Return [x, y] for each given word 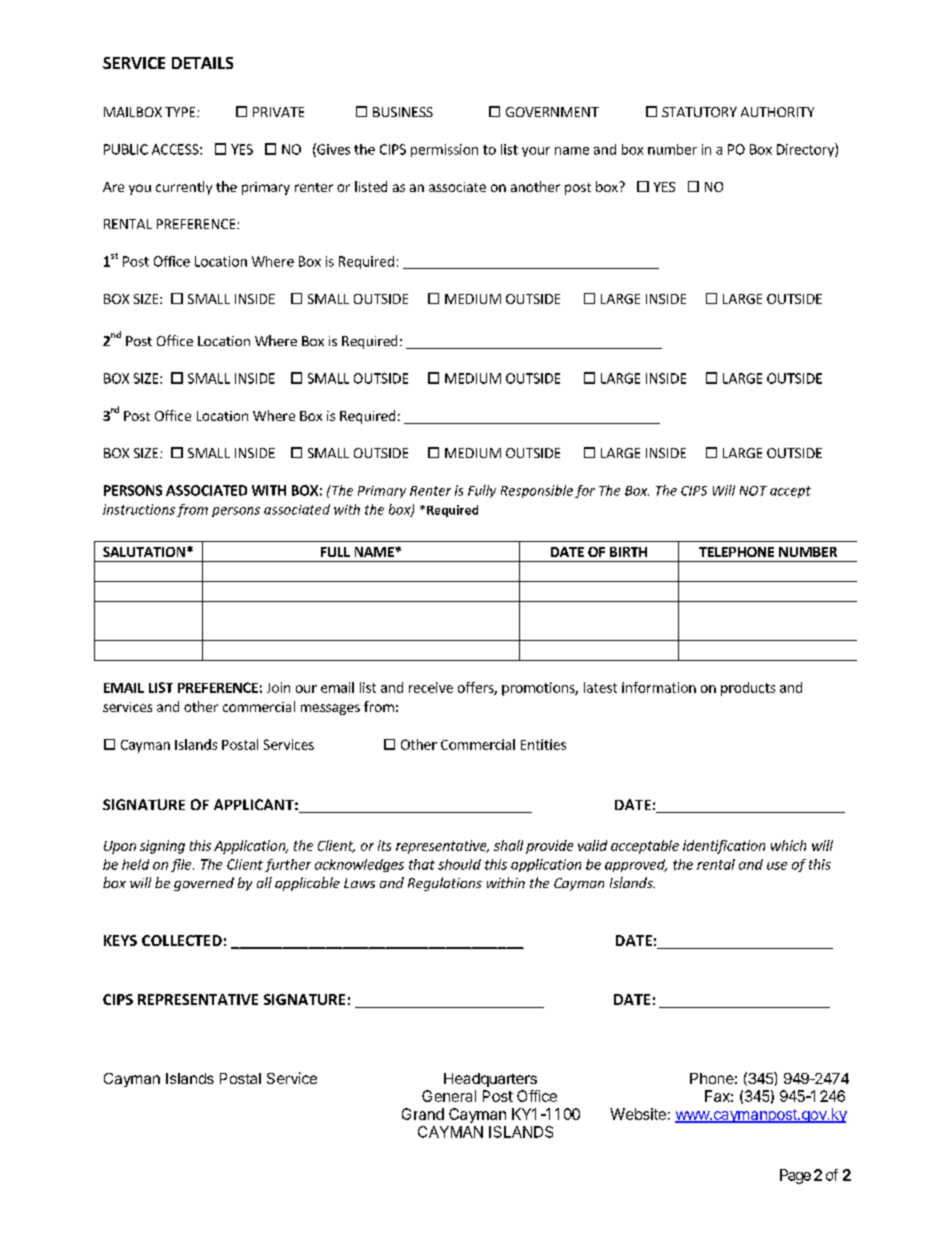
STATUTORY [699, 112]
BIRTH [628, 552]
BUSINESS [403, 112]
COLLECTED [182, 940]
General [449, 1096]
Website [638, 1114]
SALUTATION [144, 552]
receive [431, 687]
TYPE [180, 112]
